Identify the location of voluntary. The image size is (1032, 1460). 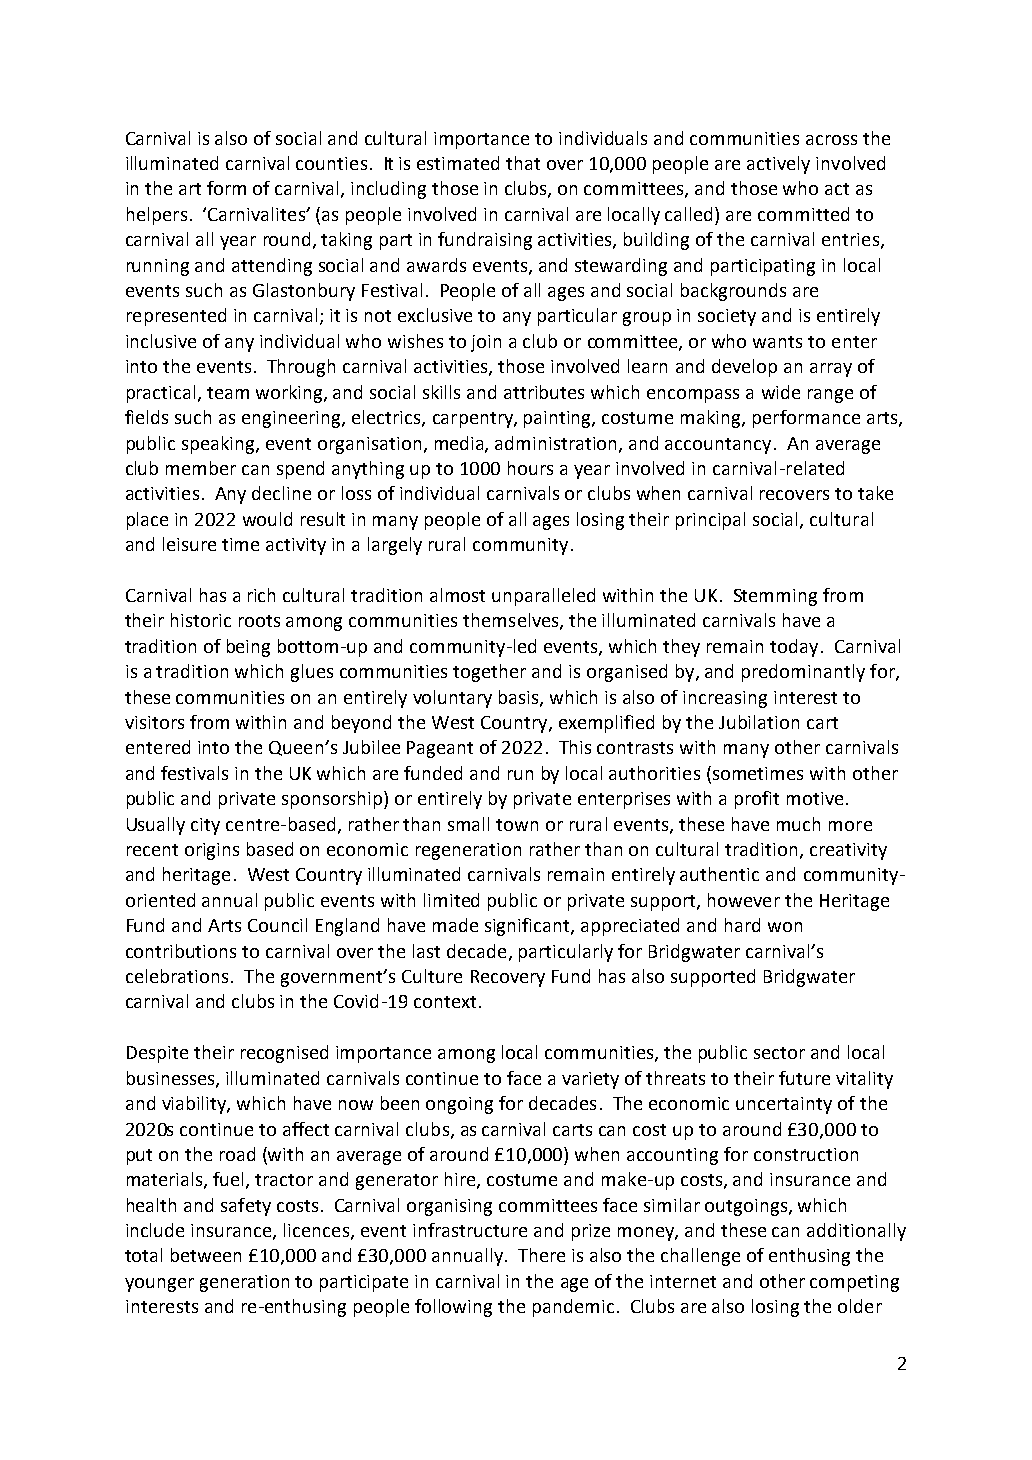
(452, 699).
